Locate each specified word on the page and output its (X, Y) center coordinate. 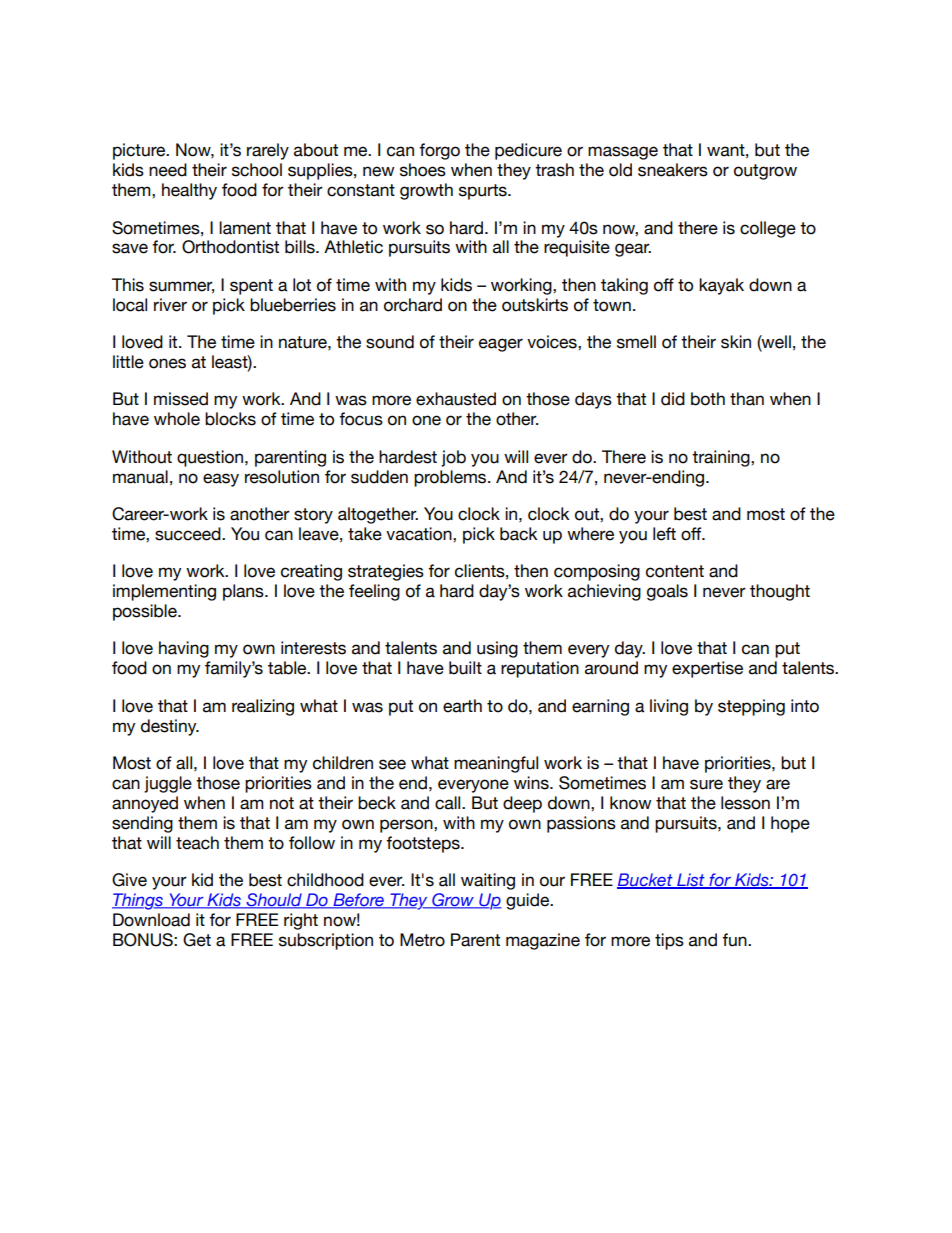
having (184, 649)
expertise (707, 669)
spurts (484, 192)
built (465, 668)
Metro (422, 940)
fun (735, 940)
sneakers (673, 170)
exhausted (456, 399)
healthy (189, 191)
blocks (230, 419)
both (708, 399)
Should (274, 901)
